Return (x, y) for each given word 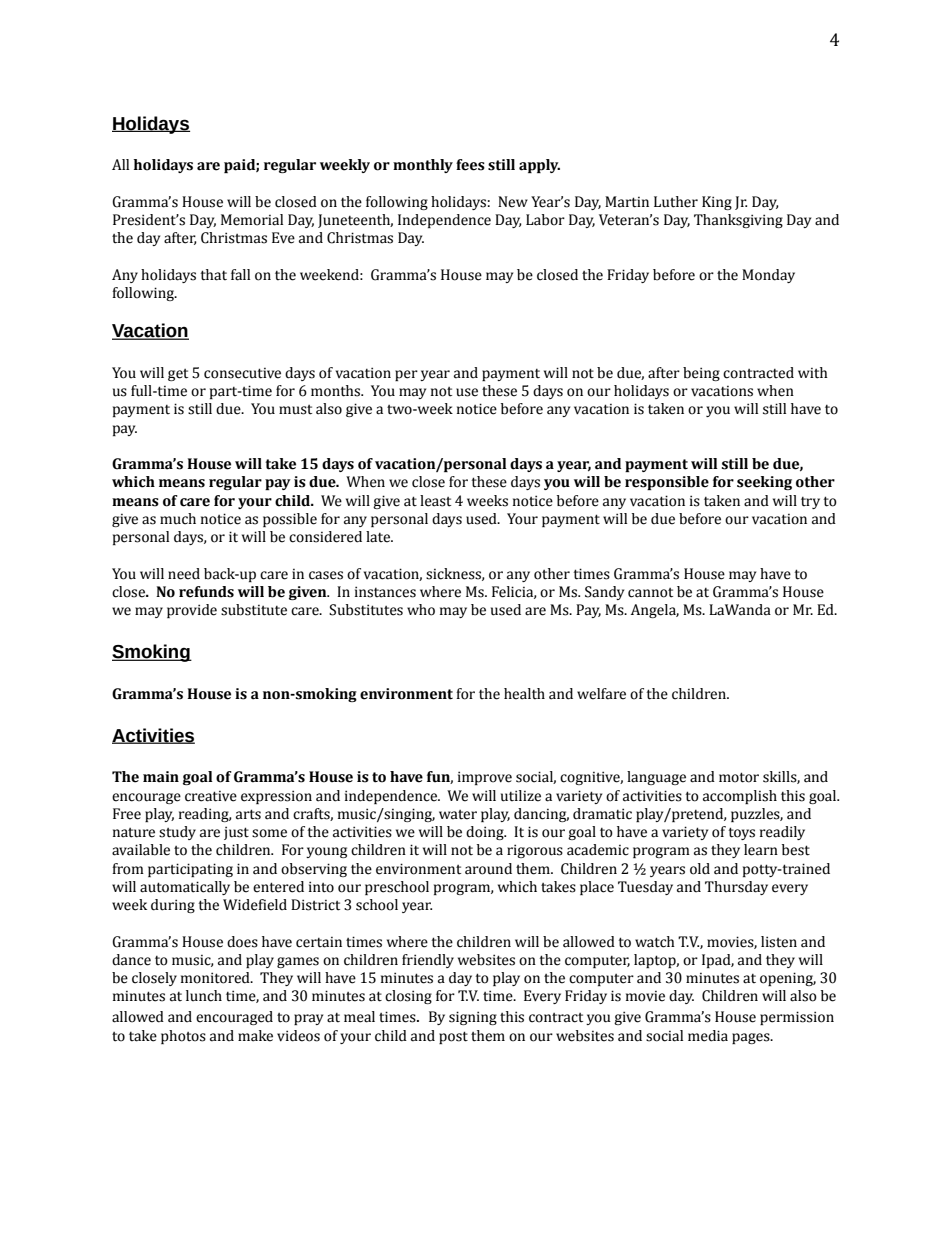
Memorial (252, 220)
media (708, 1036)
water (458, 815)
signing (473, 1018)
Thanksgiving (738, 221)
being (701, 374)
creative (211, 796)
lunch (204, 996)
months (337, 391)
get (178, 375)
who (421, 610)
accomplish (740, 797)
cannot (650, 593)
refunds (206, 592)
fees (470, 165)
